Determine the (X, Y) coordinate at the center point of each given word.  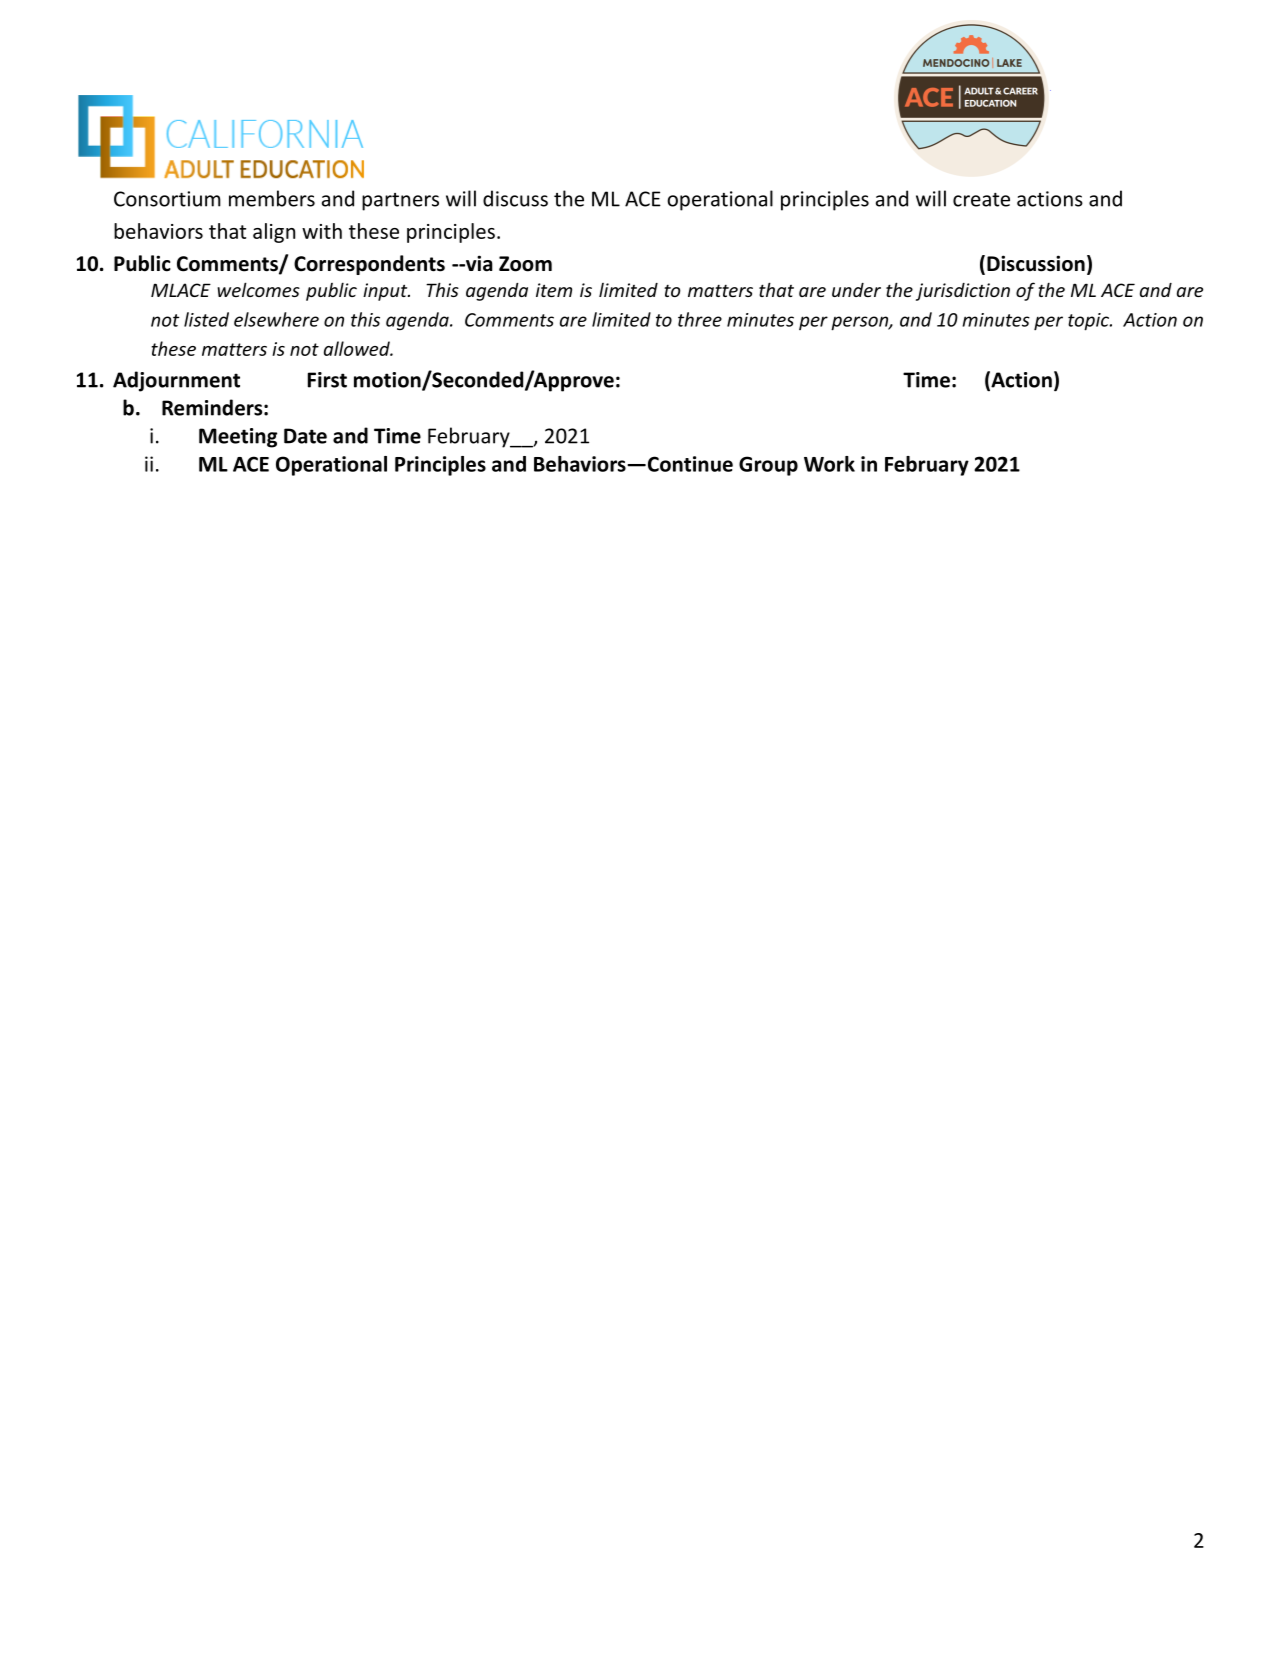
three (700, 319)
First (327, 380)
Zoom (525, 264)
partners (400, 202)
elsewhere (276, 319)
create (981, 200)
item (554, 290)
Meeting (238, 438)
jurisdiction (963, 292)
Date (305, 436)
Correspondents (369, 265)
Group (768, 466)
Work (829, 464)
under (856, 290)
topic (1089, 322)
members (272, 198)
